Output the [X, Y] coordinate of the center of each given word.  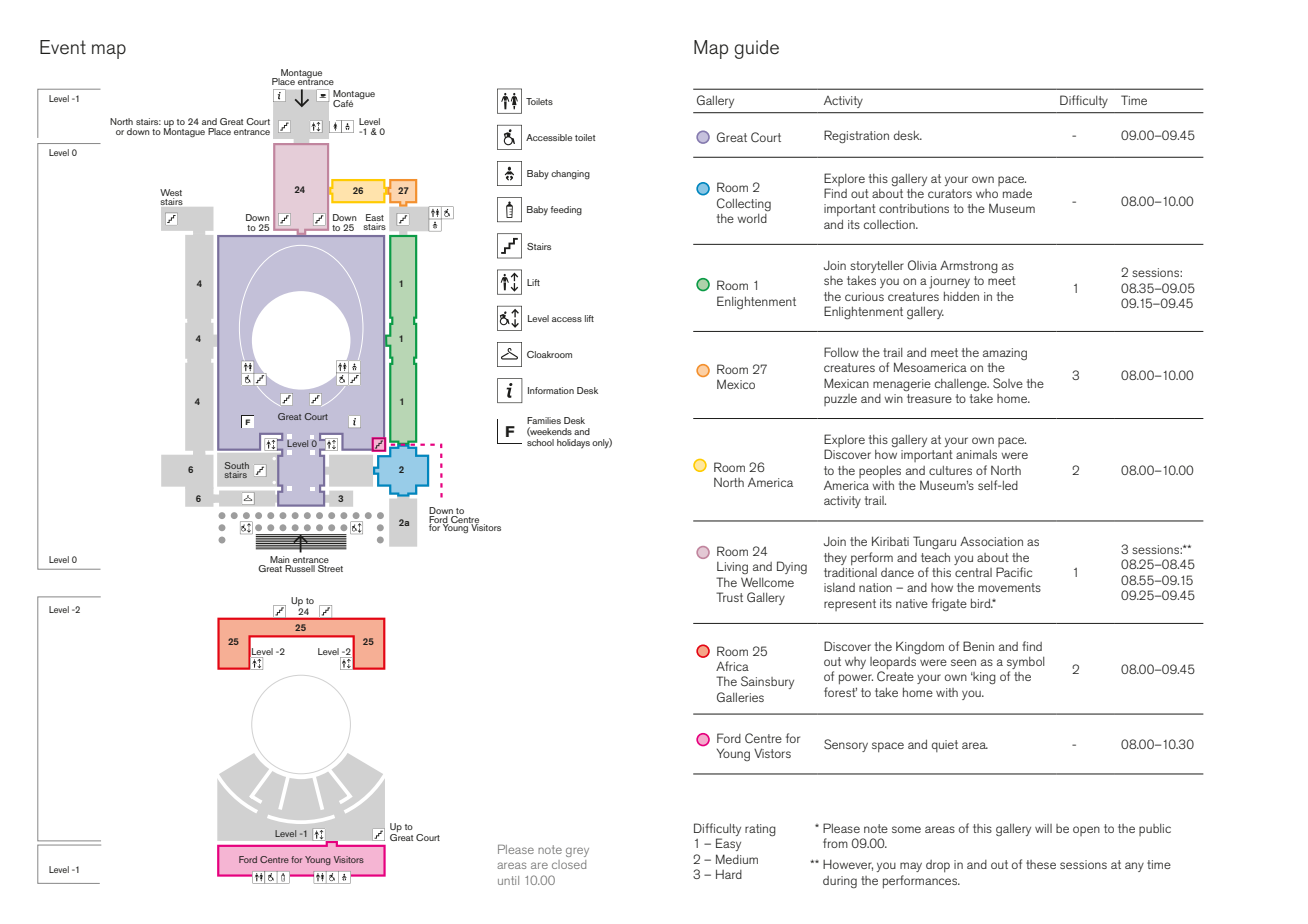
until [508, 880]
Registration [856, 137]
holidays [573, 444]
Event [63, 47]
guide [756, 49]
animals [976, 454]
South [237, 467]
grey [577, 852]
